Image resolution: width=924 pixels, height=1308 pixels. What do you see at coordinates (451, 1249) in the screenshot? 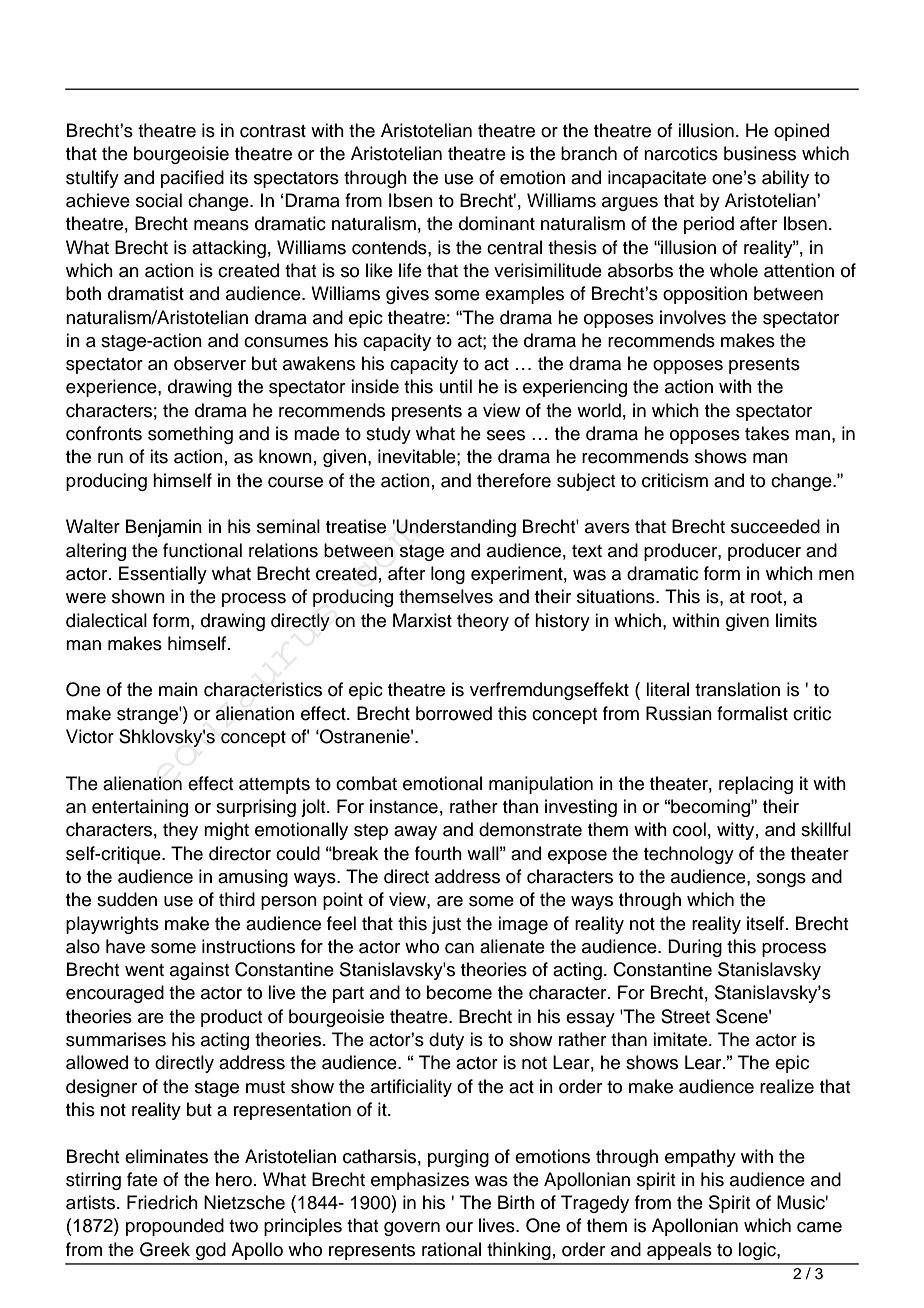
I see `rational` at bounding box center [451, 1249].
